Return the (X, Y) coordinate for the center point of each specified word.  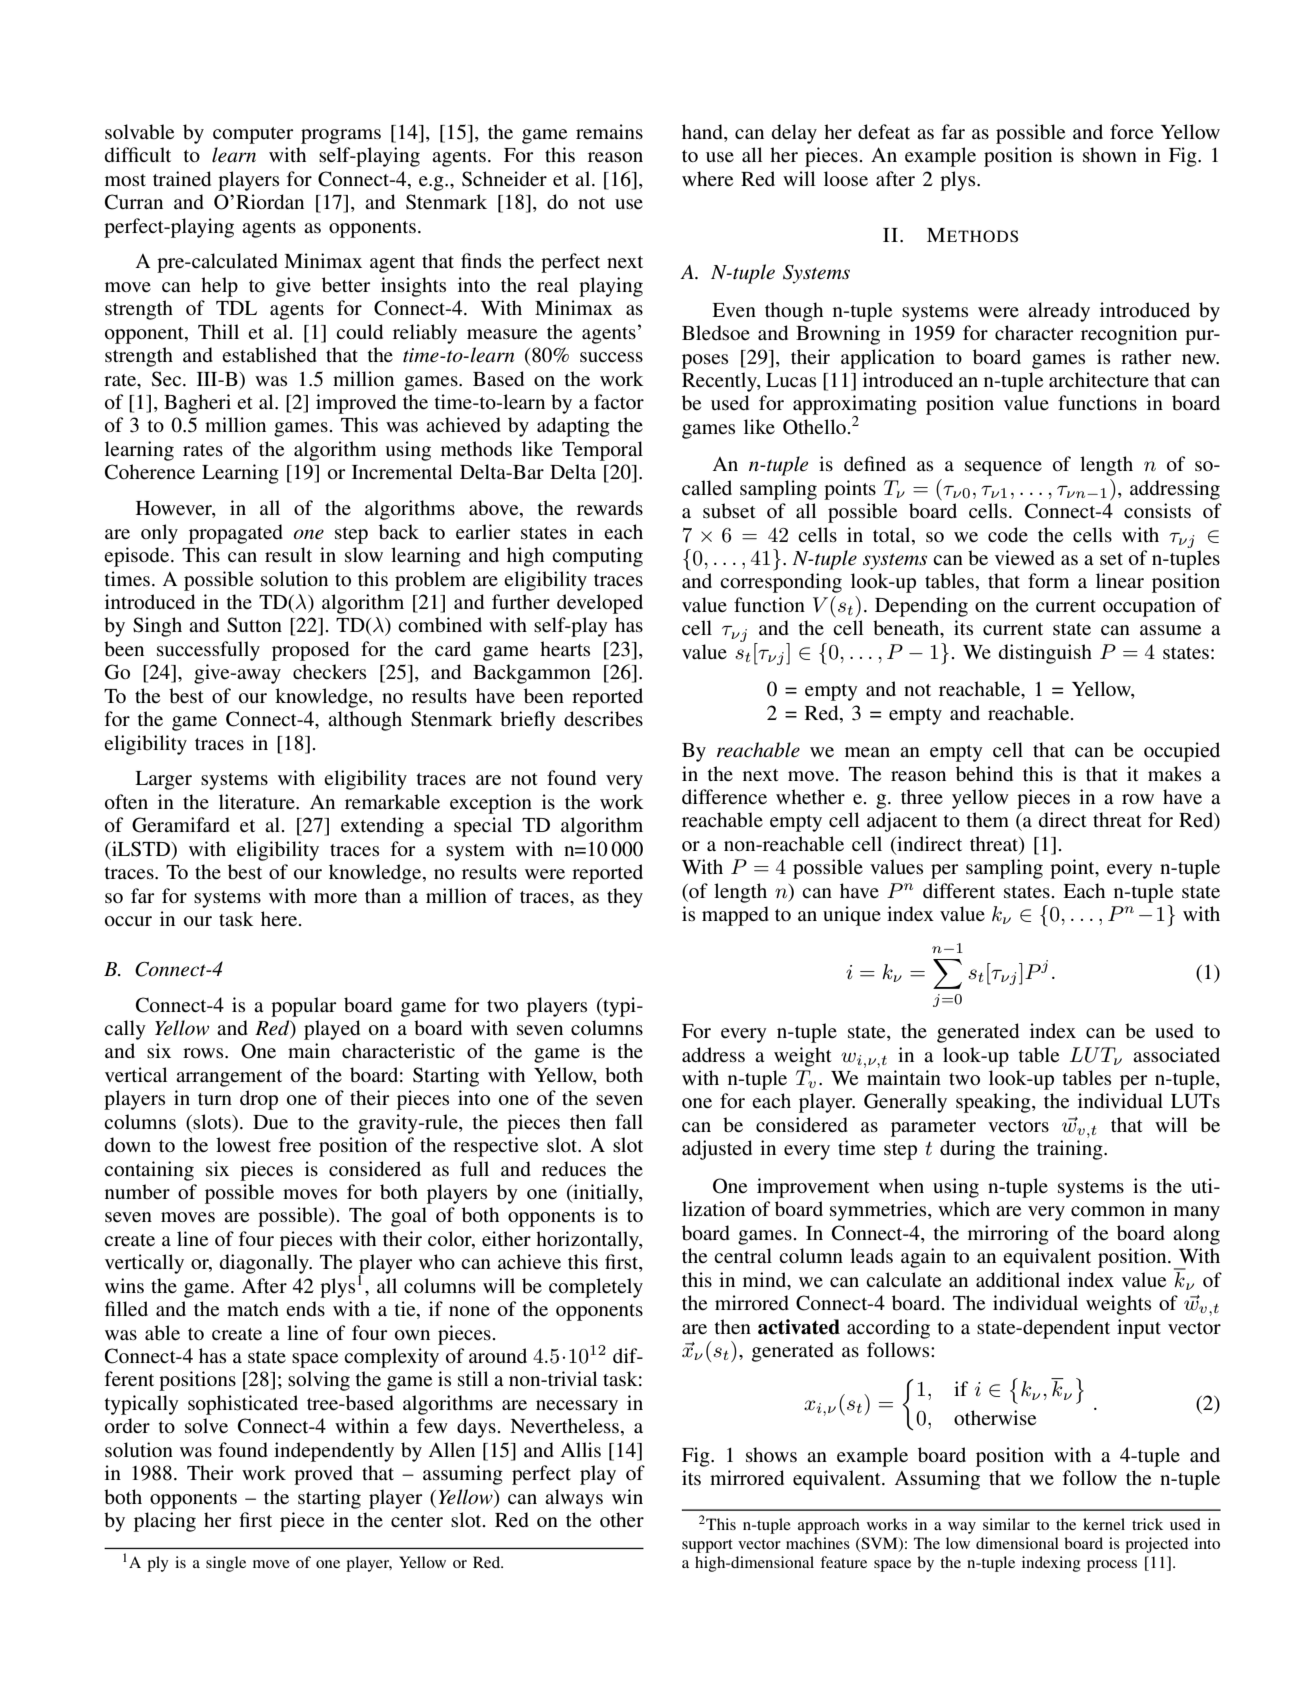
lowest (243, 1145)
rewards (610, 507)
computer (253, 135)
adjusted (717, 1150)
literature (258, 802)
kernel (1104, 1524)
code (1008, 535)
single (226, 1564)
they (625, 898)
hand (703, 133)
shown (1110, 154)
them (988, 820)
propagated (236, 534)
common (1108, 1211)
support (707, 1546)
